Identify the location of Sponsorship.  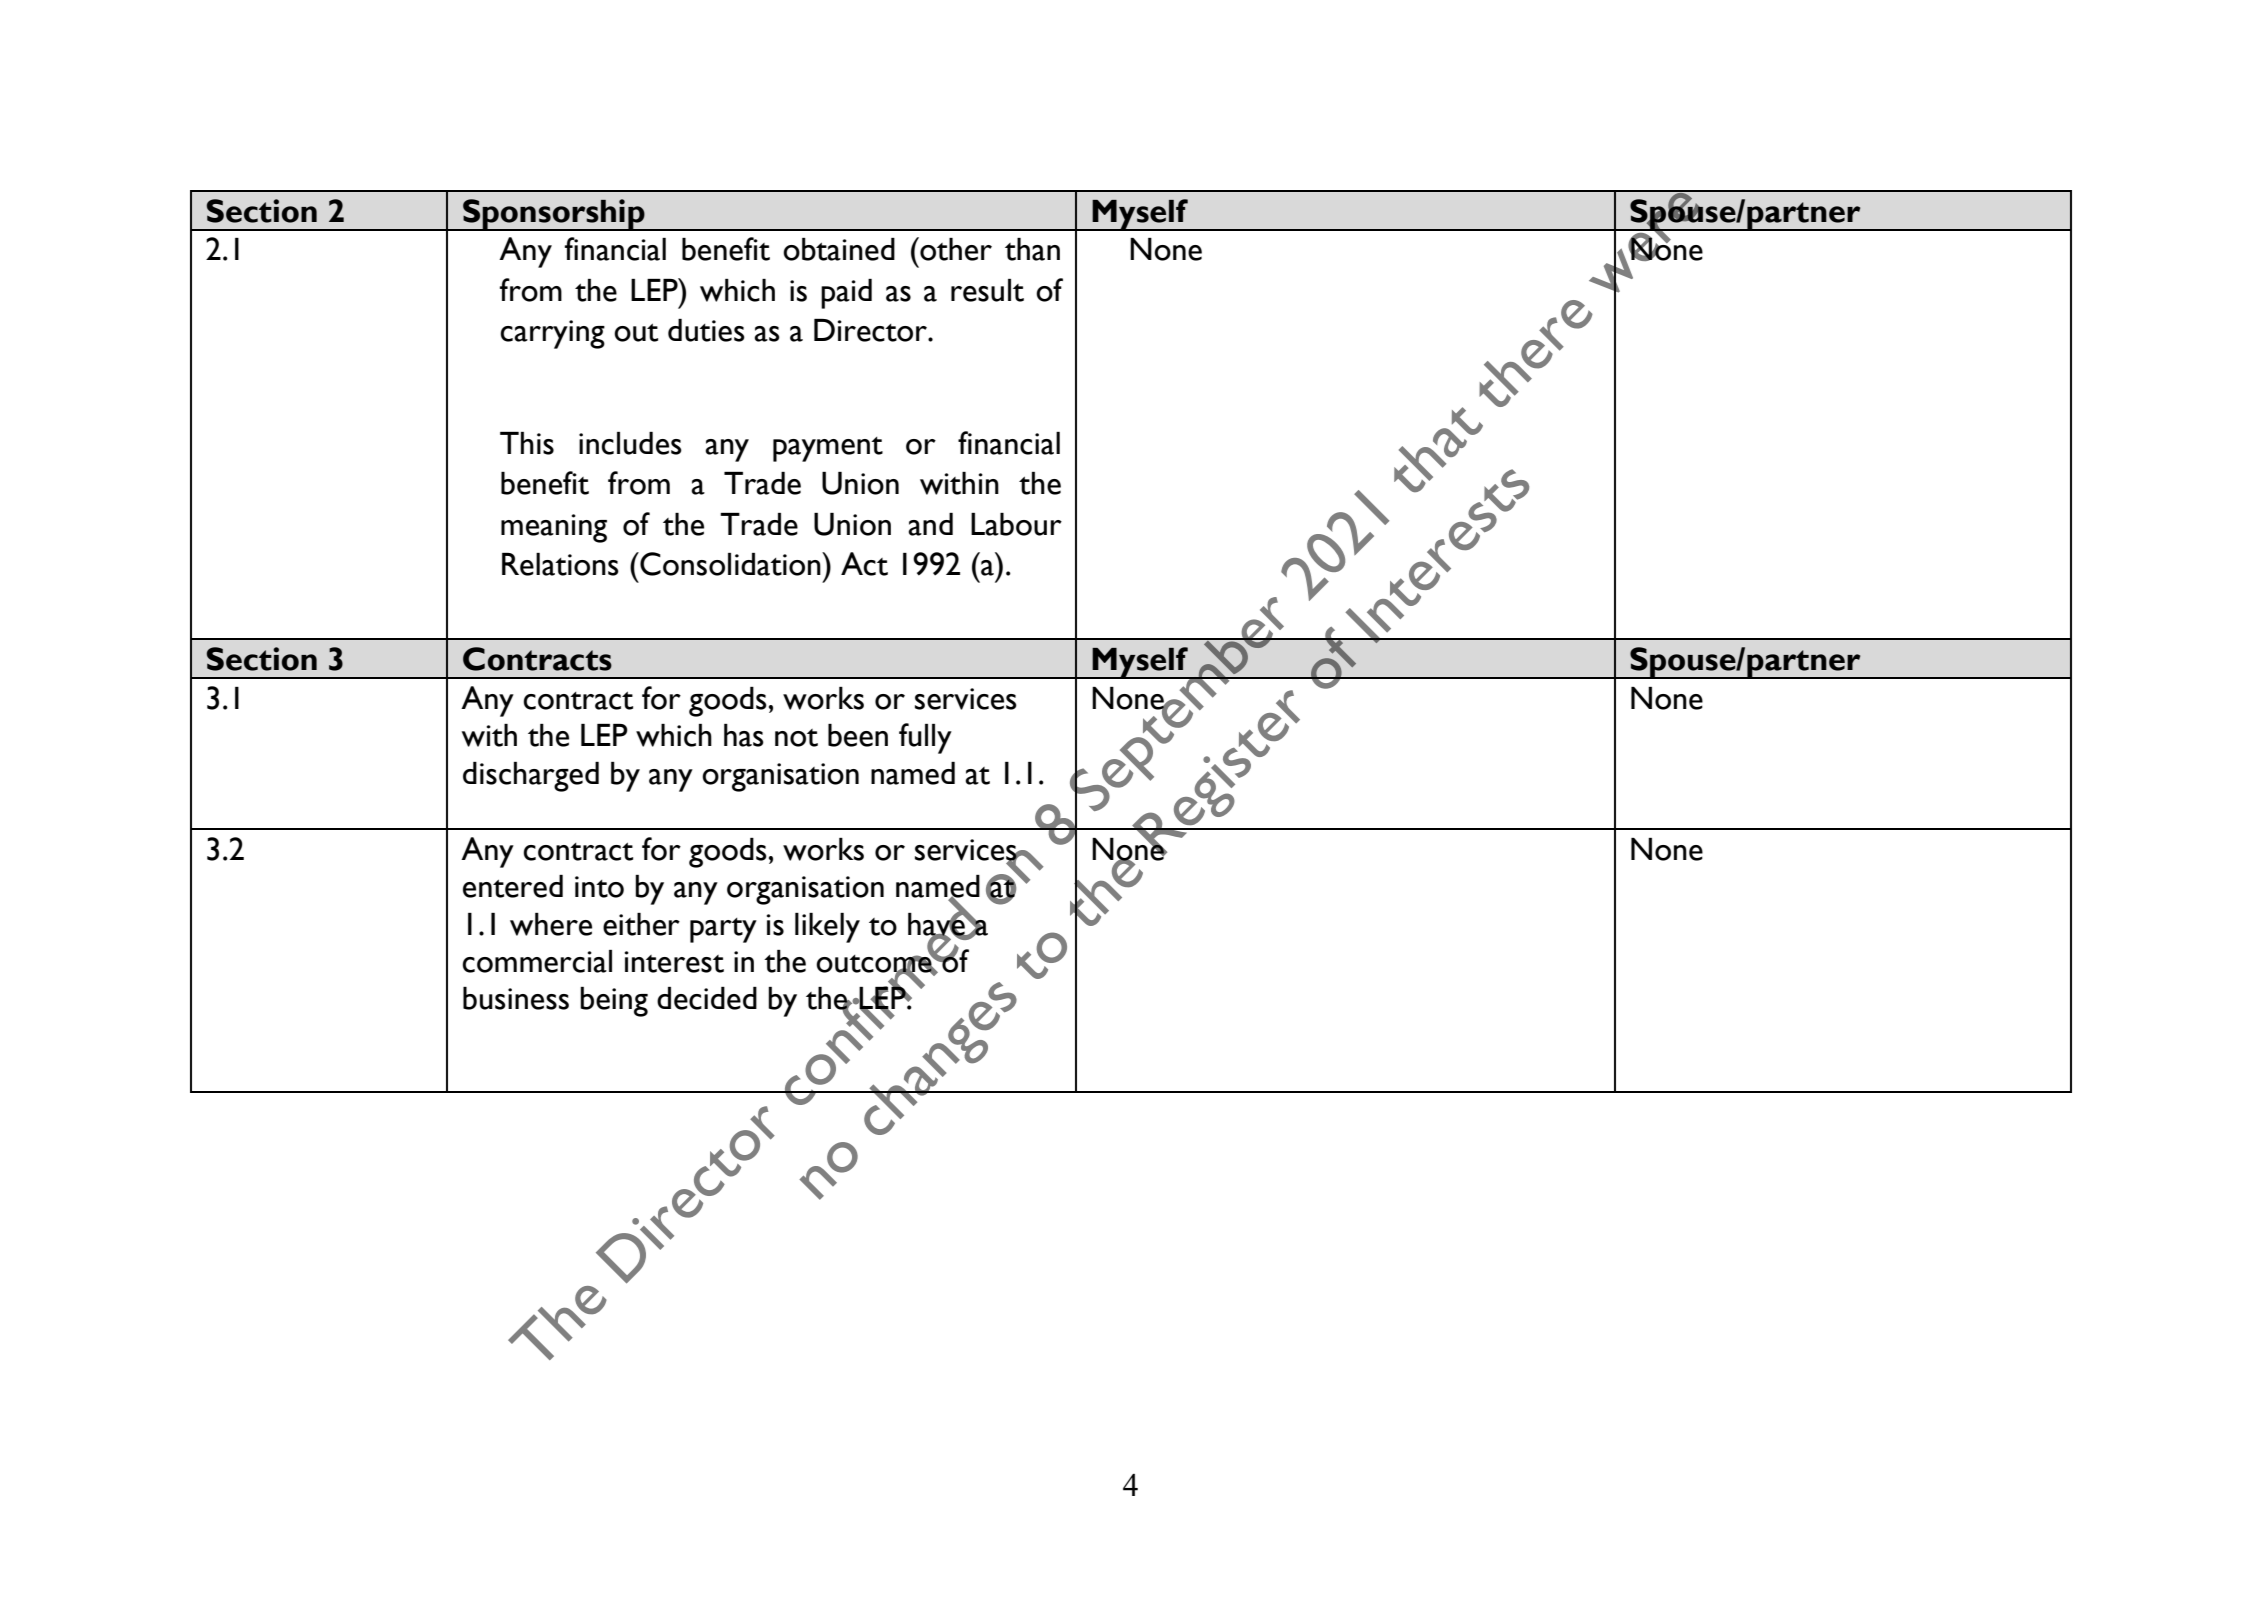
(554, 215).
